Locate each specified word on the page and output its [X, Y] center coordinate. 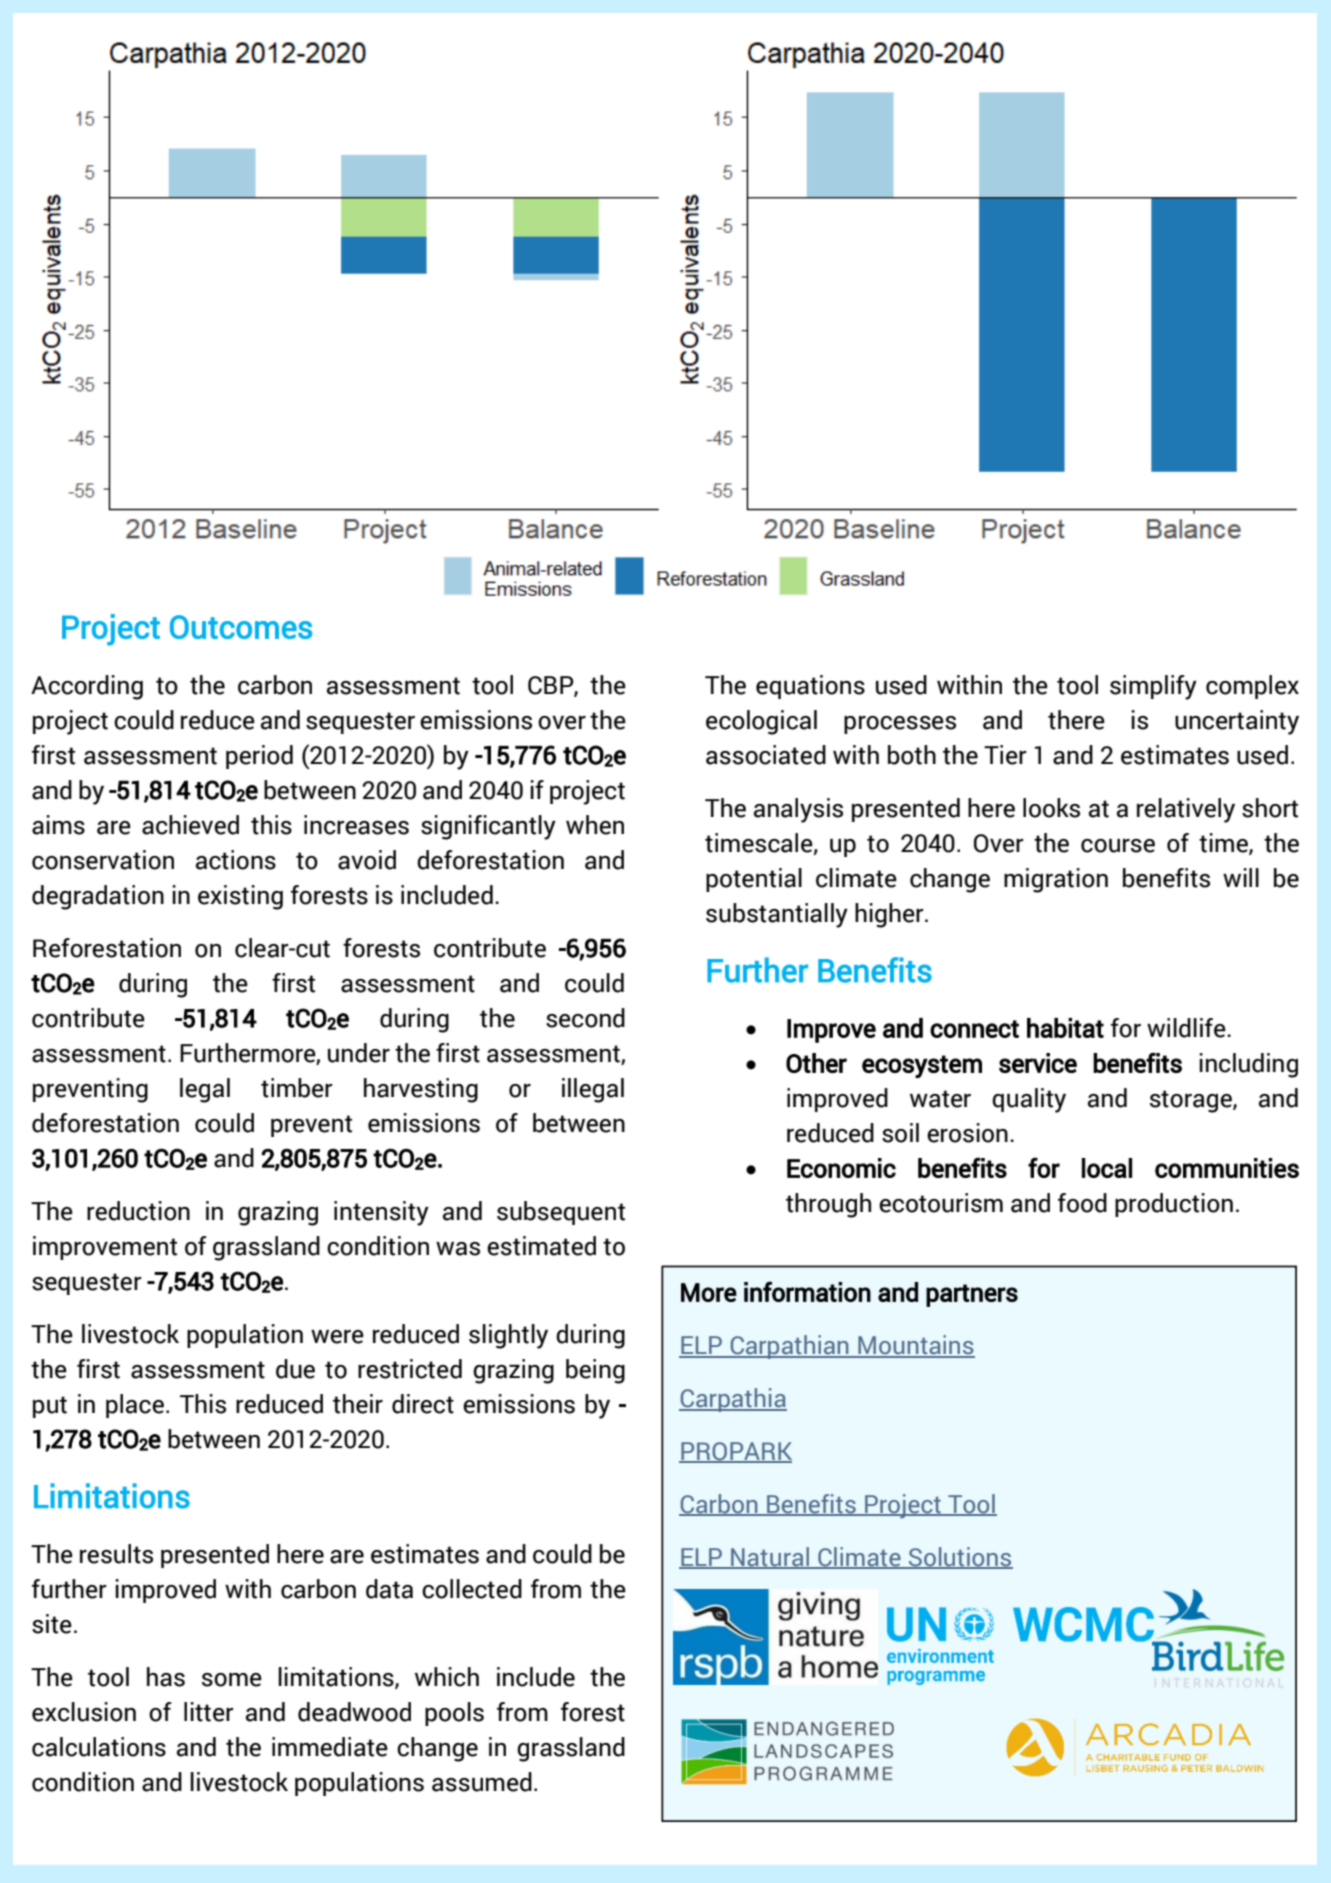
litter [209, 1712]
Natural [770, 1557]
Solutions [959, 1557]
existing [240, 897]
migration [1056, 880]
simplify [1153, 687]
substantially [777, 915]
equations [810, 687]
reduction [138, 1211]
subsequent [561, 1213]
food [1082, 1203]
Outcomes [241, 627]
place [135, 1406]
